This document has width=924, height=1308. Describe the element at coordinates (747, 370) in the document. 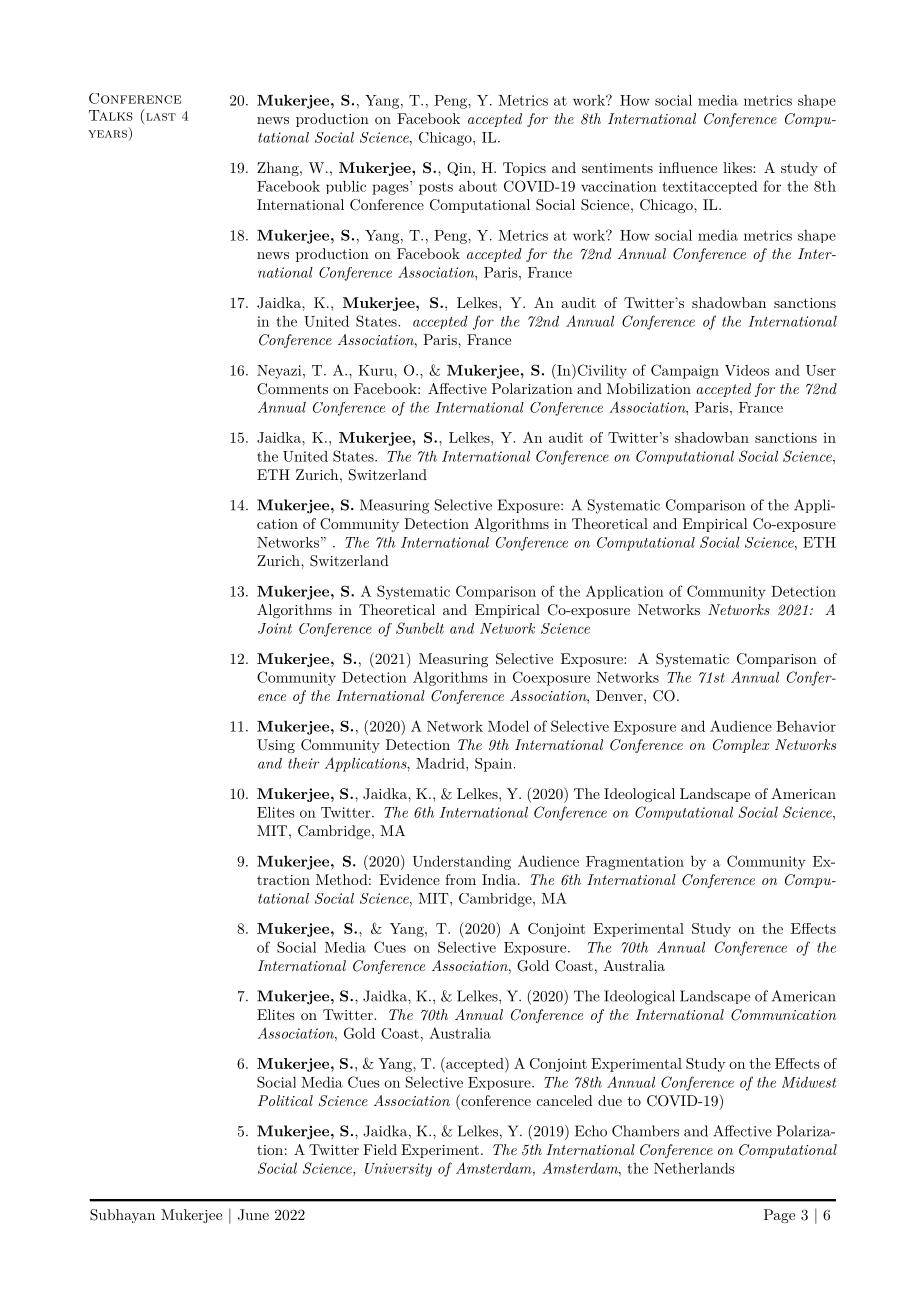

I see `Videos` at that location.
